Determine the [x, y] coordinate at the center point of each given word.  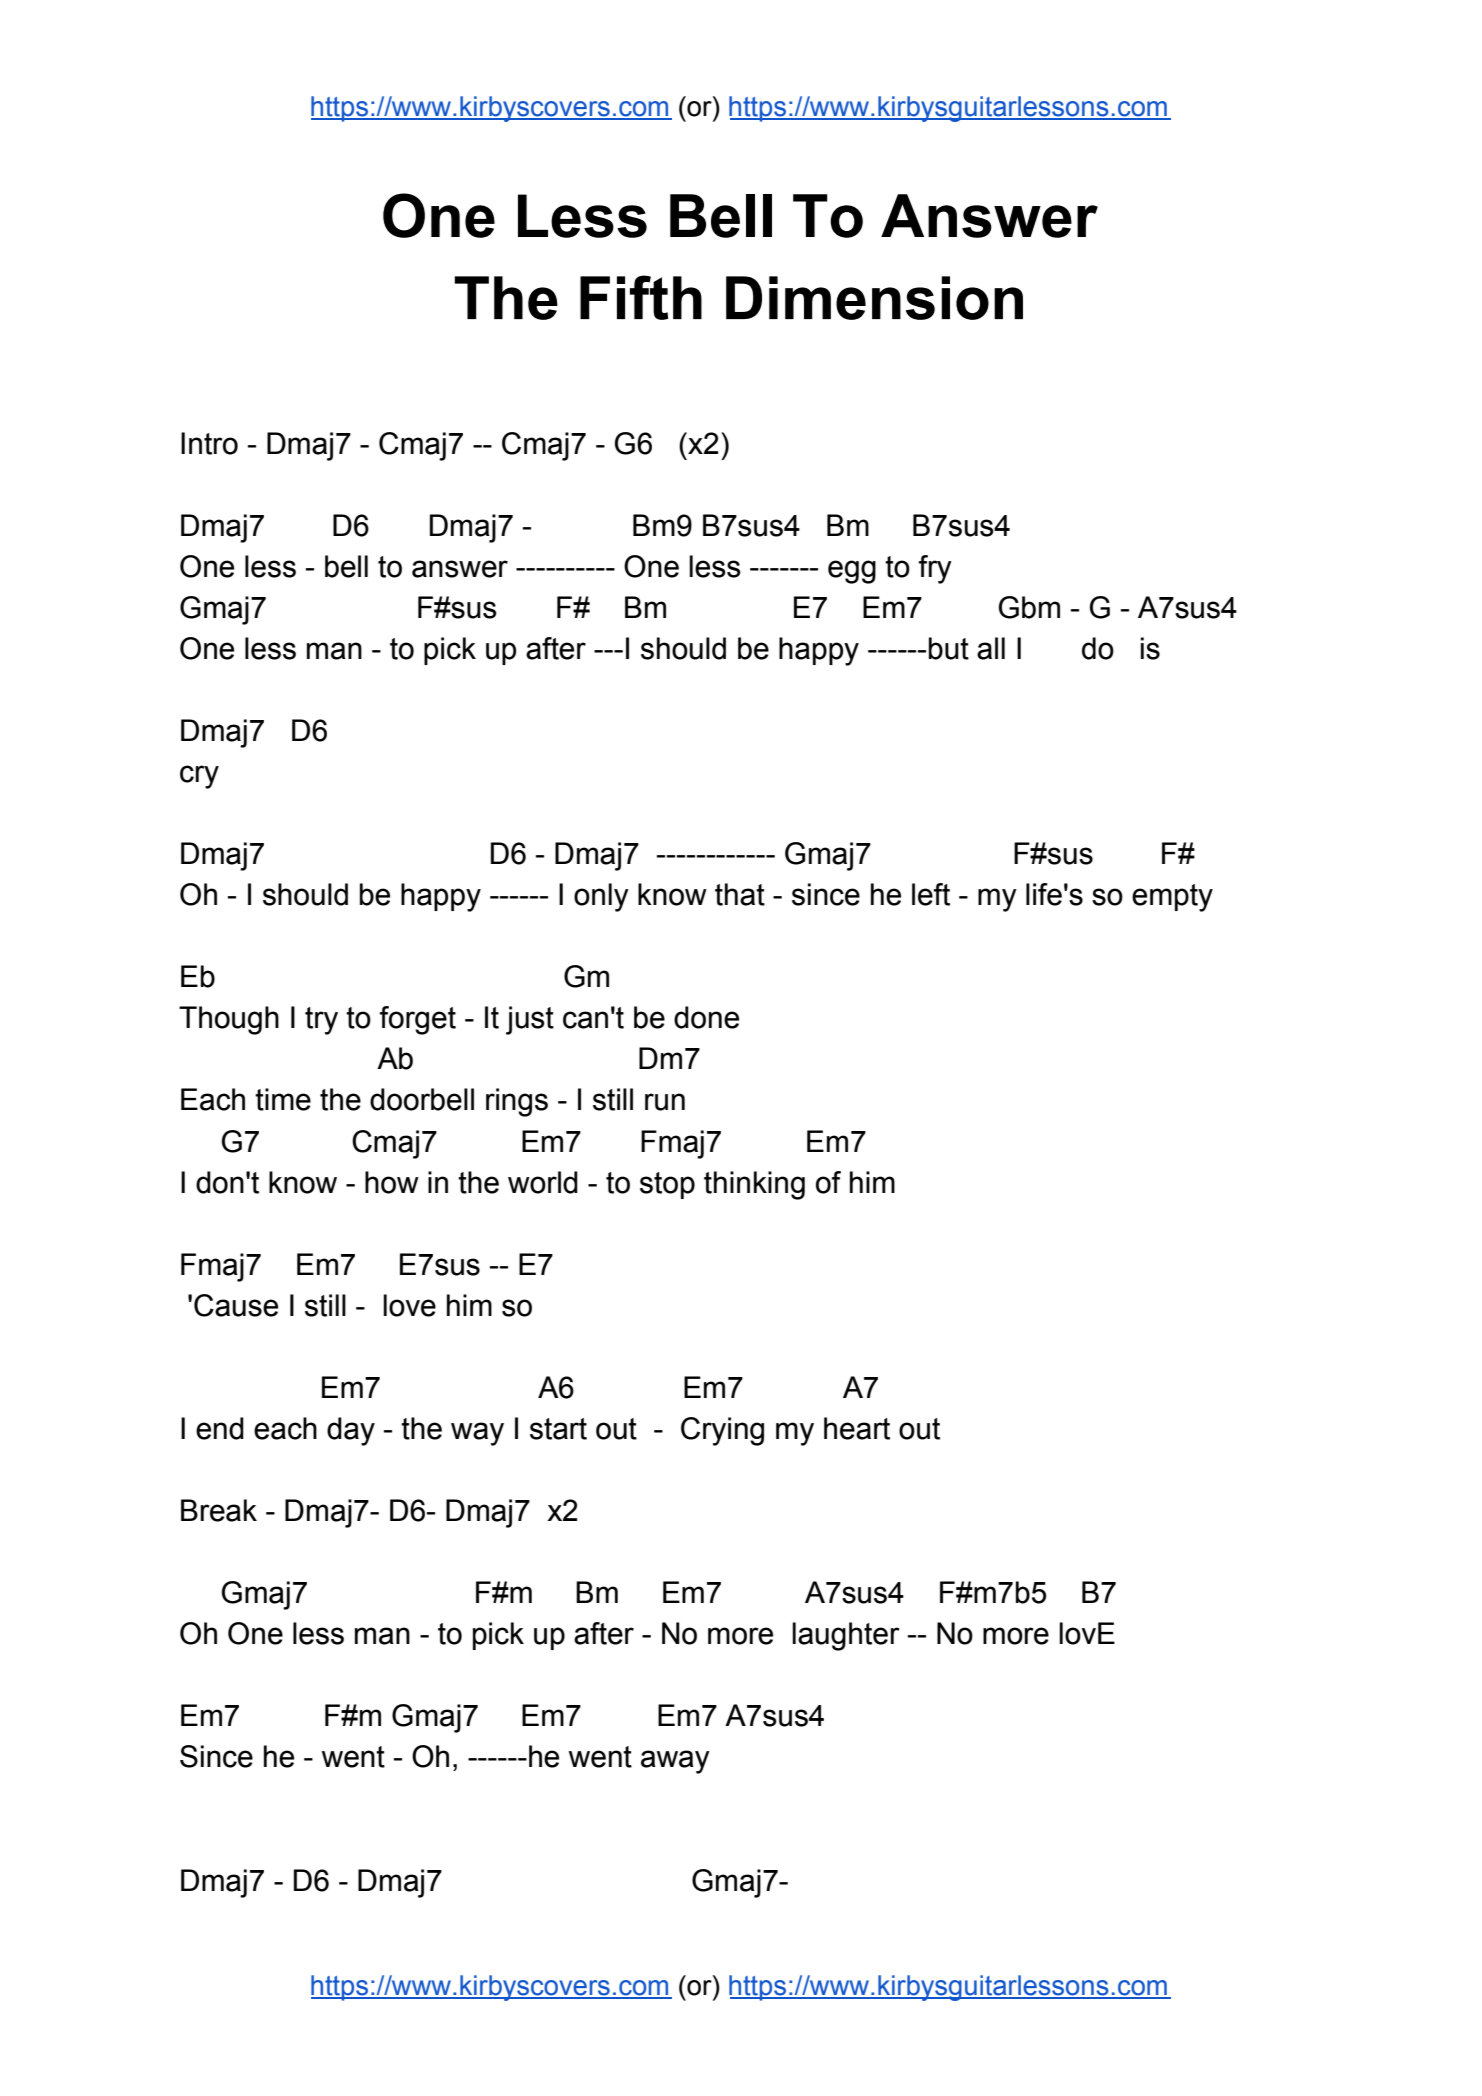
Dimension [874, 298]
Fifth [641, 297]
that [740, 894]
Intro [209, 443]
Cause [236, 1305]
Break [219, 1510]
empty [1172, 898]
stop [667, 1185]
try [321, 1021]
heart [857, 1428]
